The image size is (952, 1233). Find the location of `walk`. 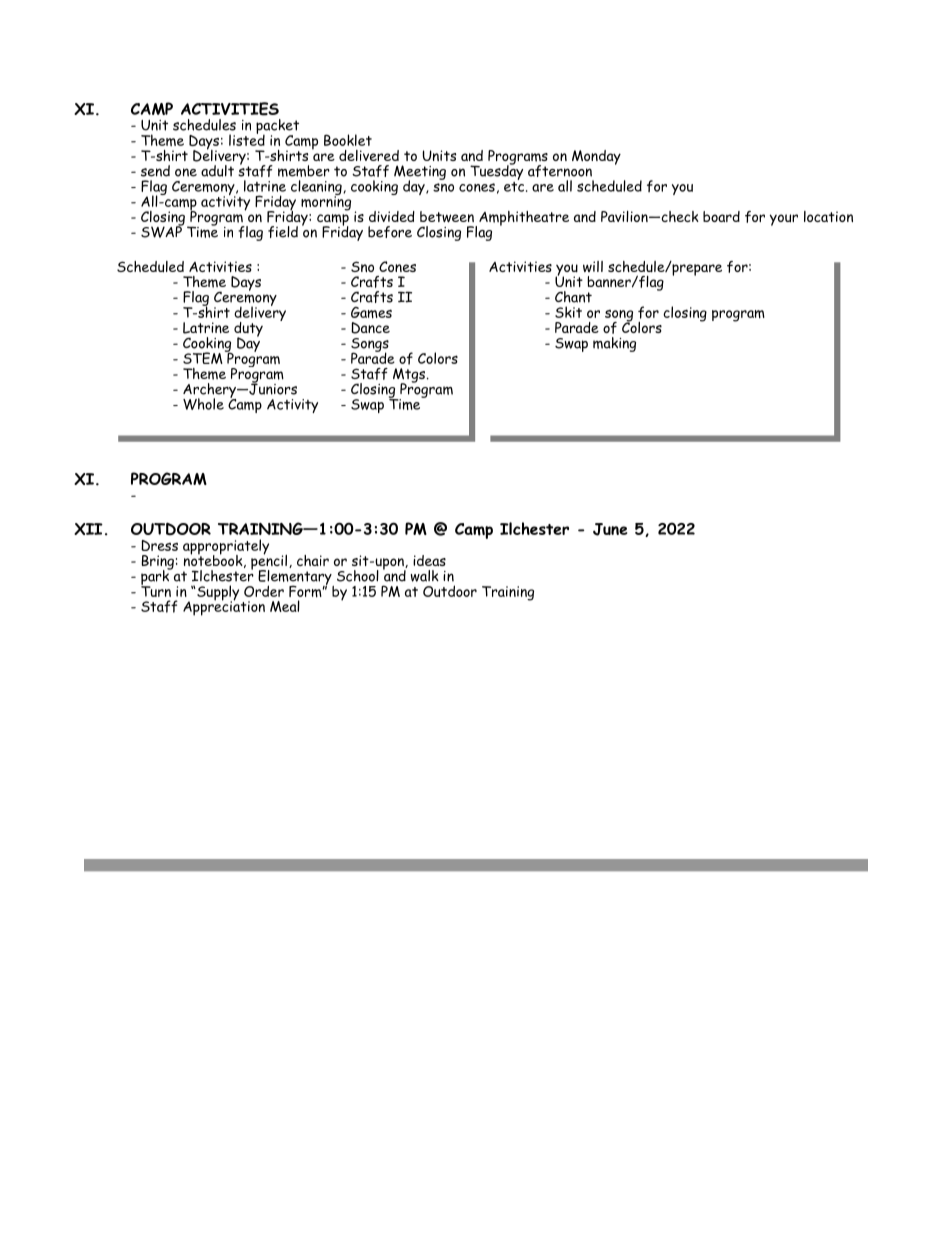

walk is located at coordinates (425, 576).
